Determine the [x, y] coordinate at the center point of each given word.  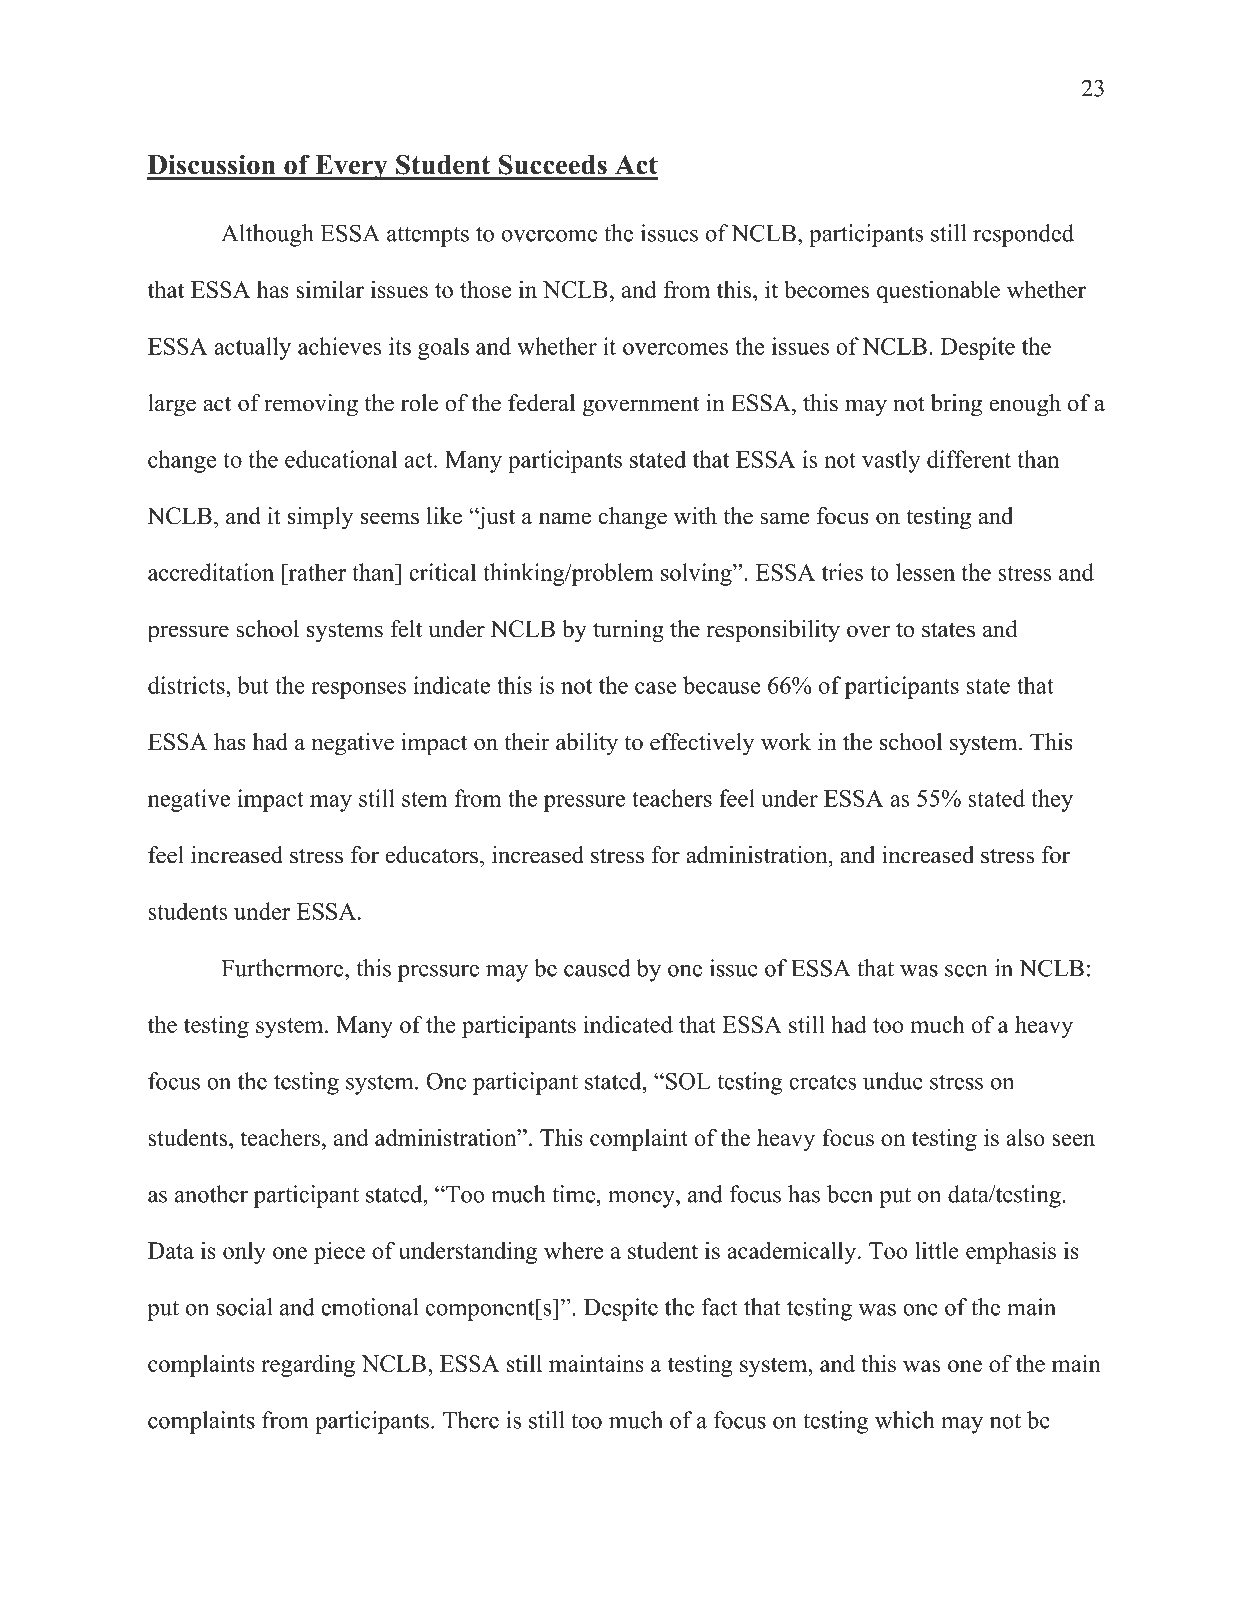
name [565, 518]
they [1052, 800]
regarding [308, 1365]
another [211, 1194]
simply [321, 518]
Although [267, 235]
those [485, 289]
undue [893, 1081]
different [969, 459]
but [253, 685]
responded [1023, 235]
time [573, 1194]
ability [587, 744]
